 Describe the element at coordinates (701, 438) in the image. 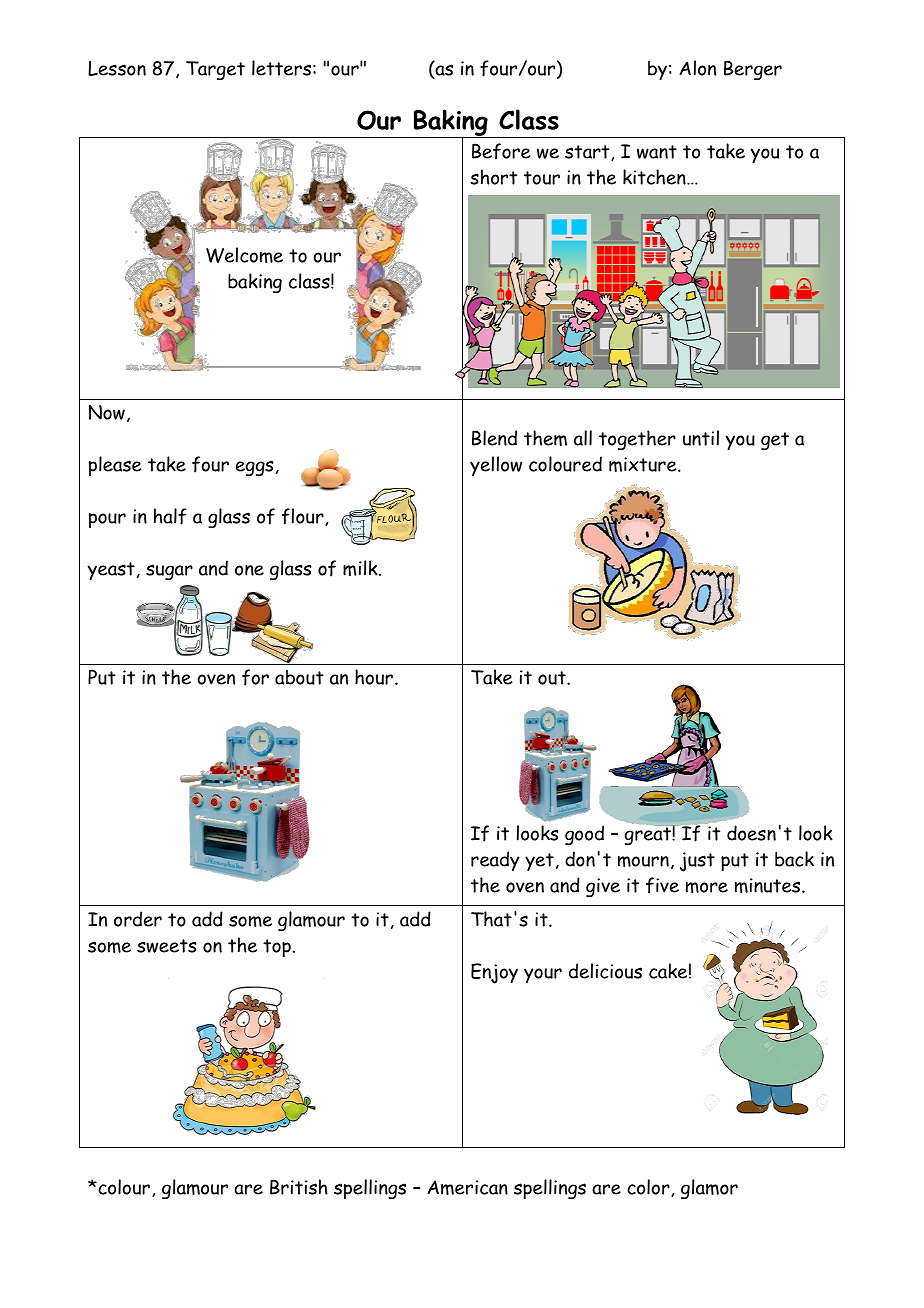

I see `until` at that location.
